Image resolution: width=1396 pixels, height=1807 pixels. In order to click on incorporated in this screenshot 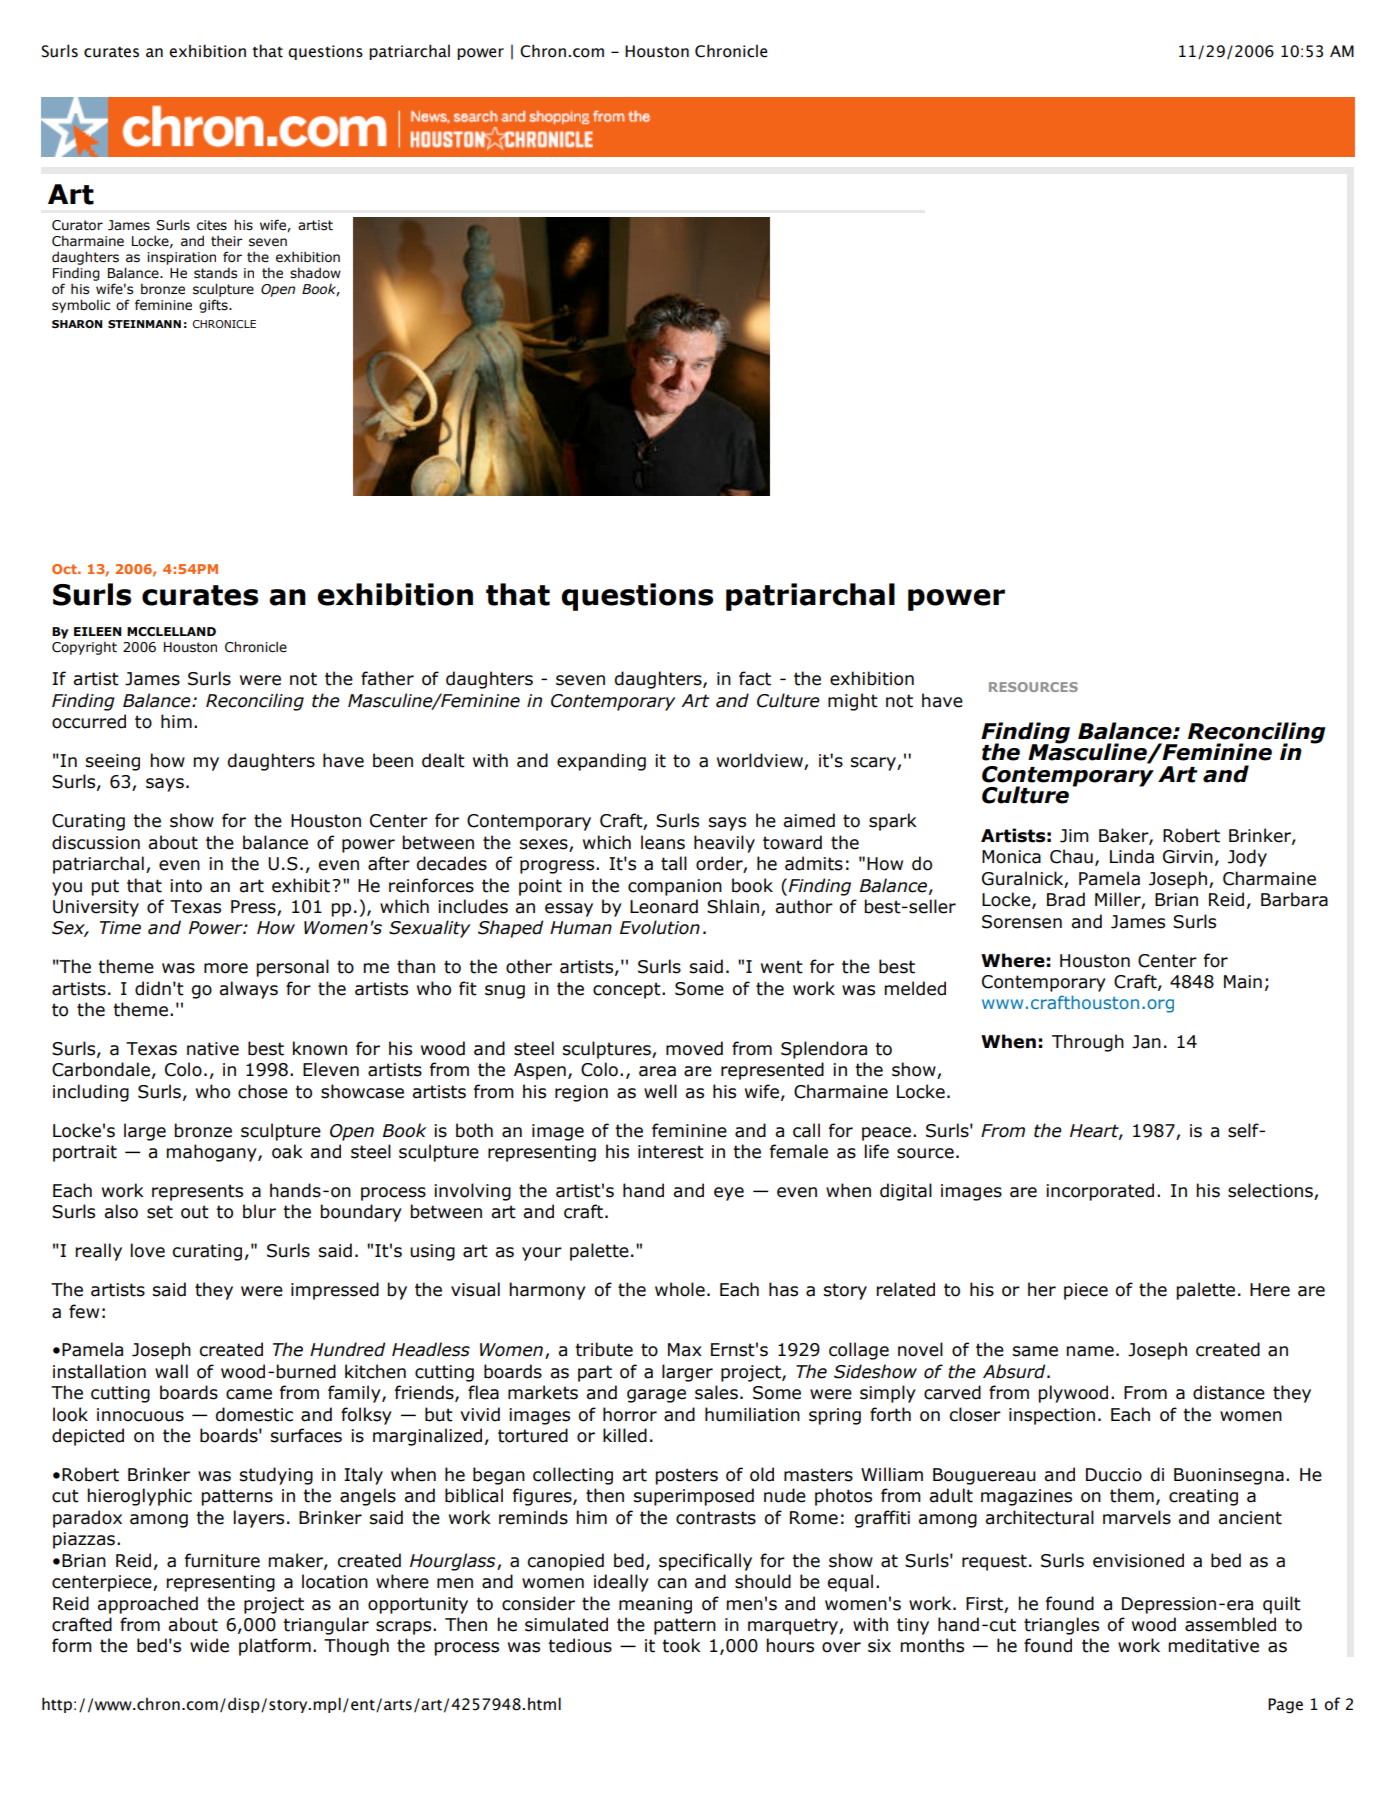, I will do `click(1100, 1192)`.
